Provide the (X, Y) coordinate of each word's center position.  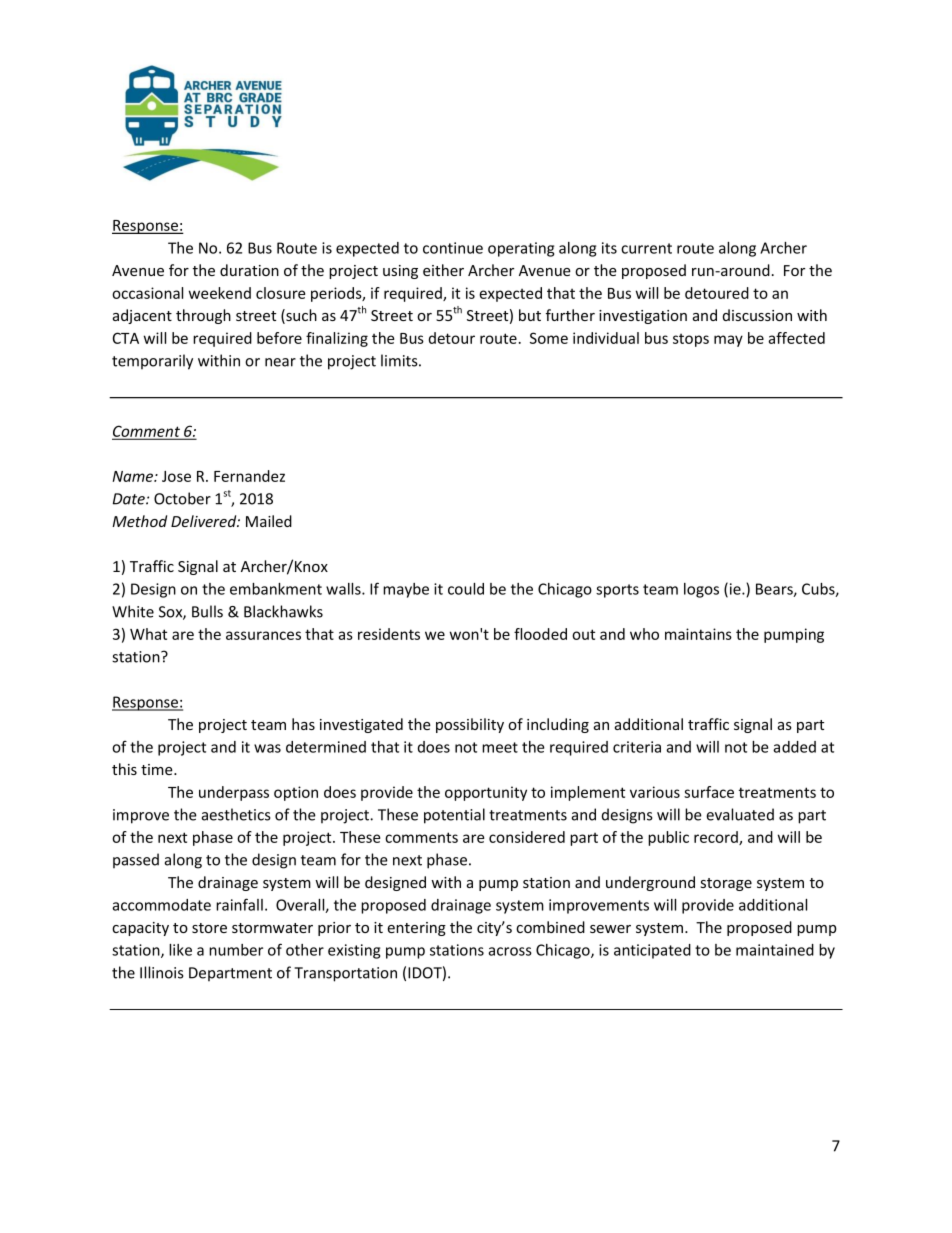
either (443, 270)
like (180, 950)
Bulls (207, 611)
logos (701, 590)
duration (249, 270)
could (466, 589)
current (646, 248)
